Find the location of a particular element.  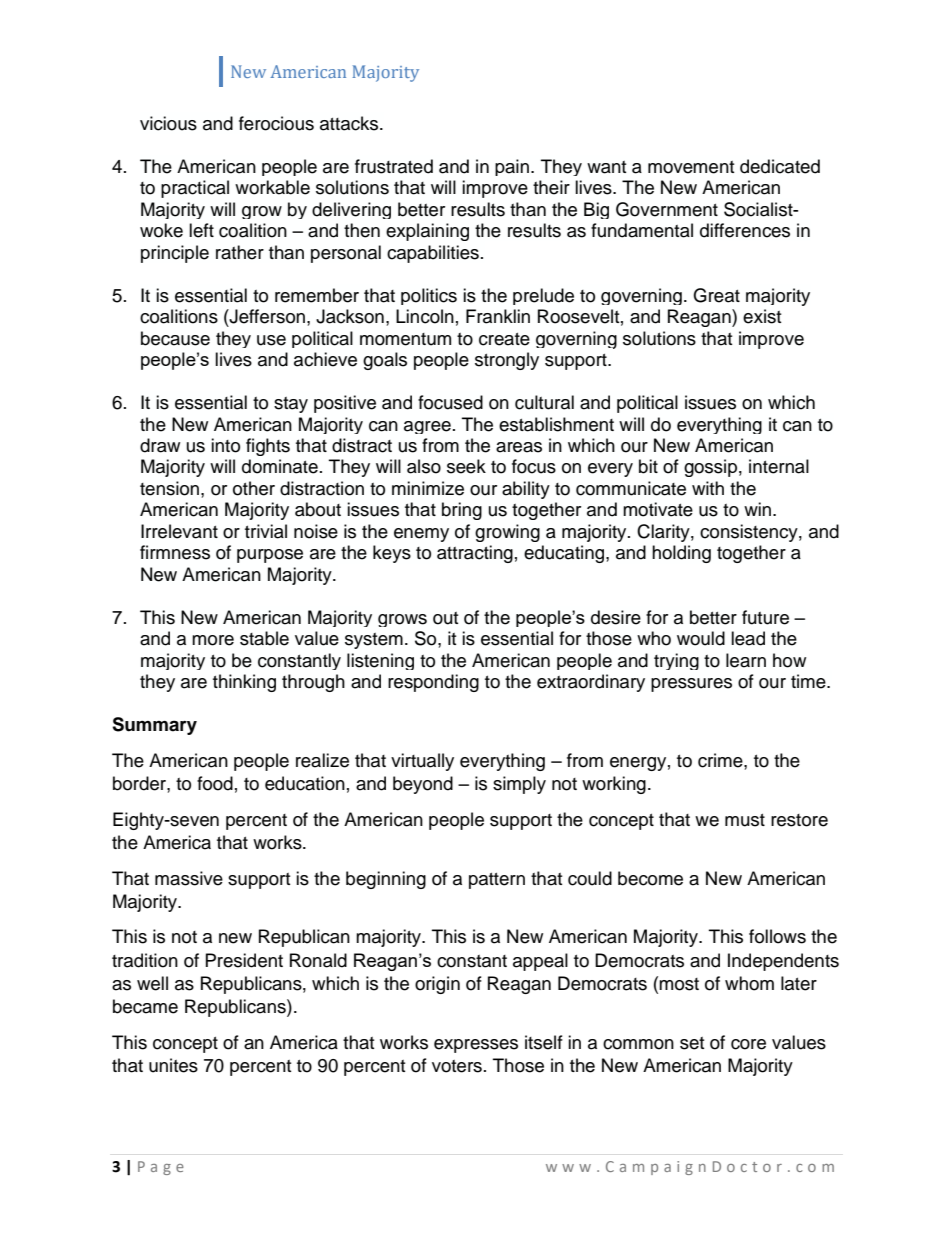

expresses is located at coordinates (476, 1046).
